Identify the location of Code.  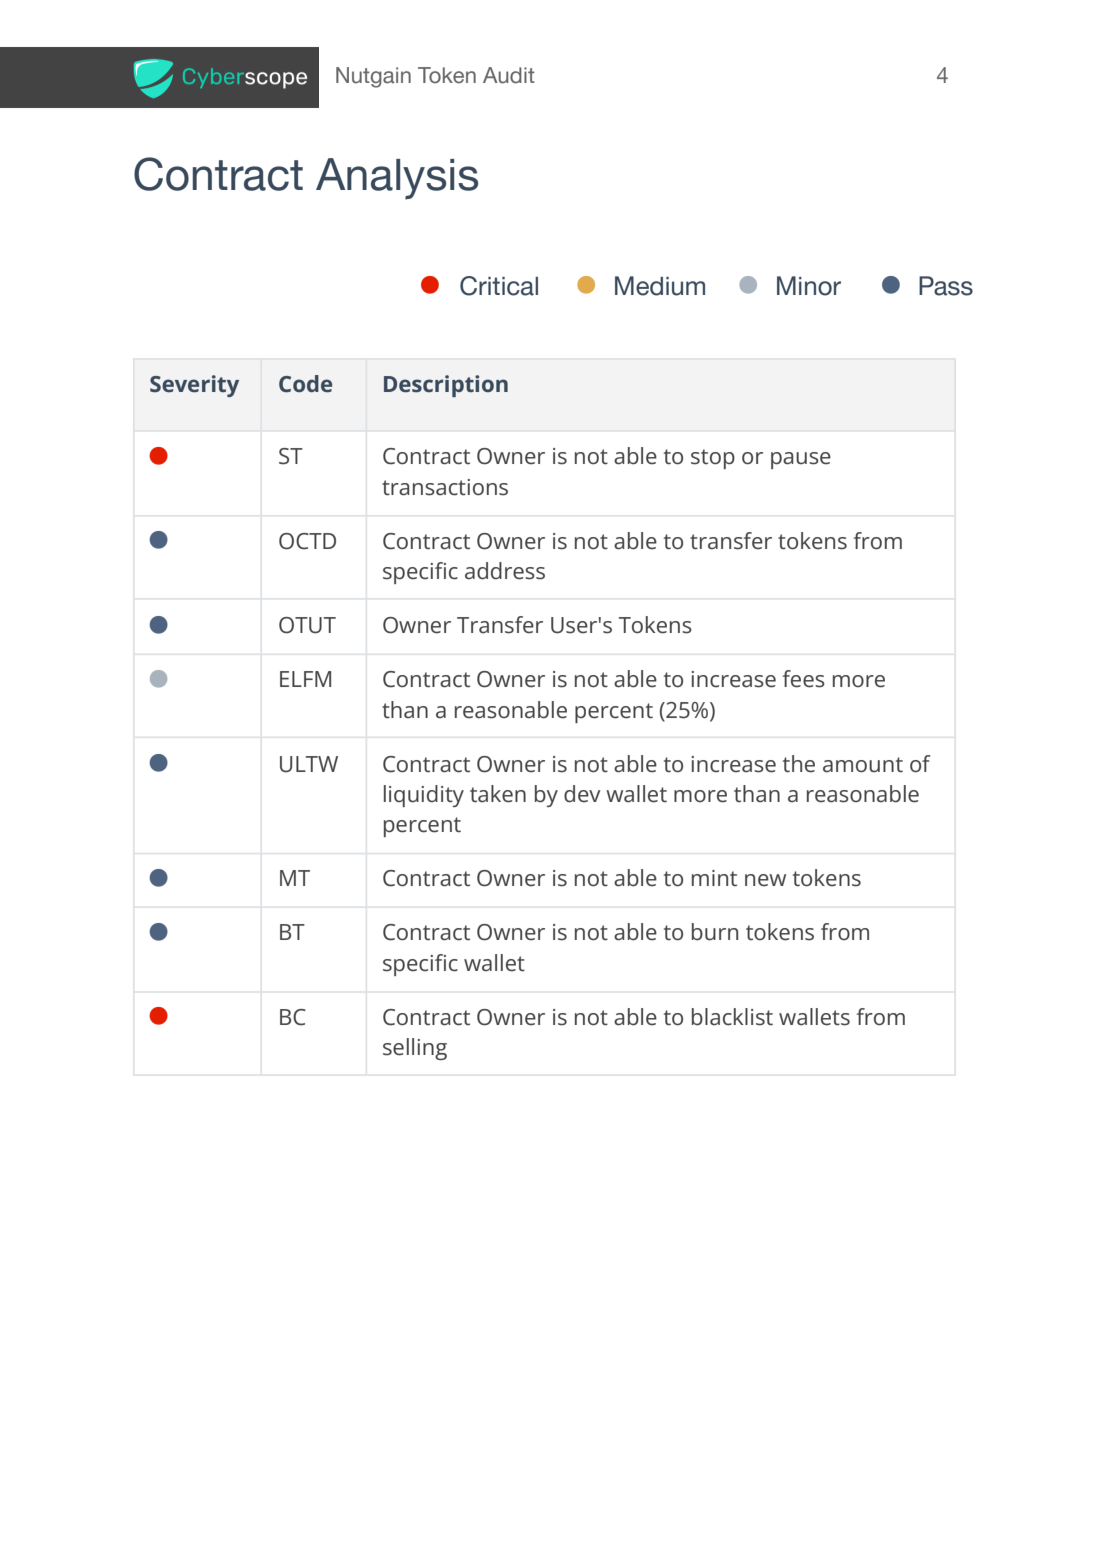
(305, 384).
